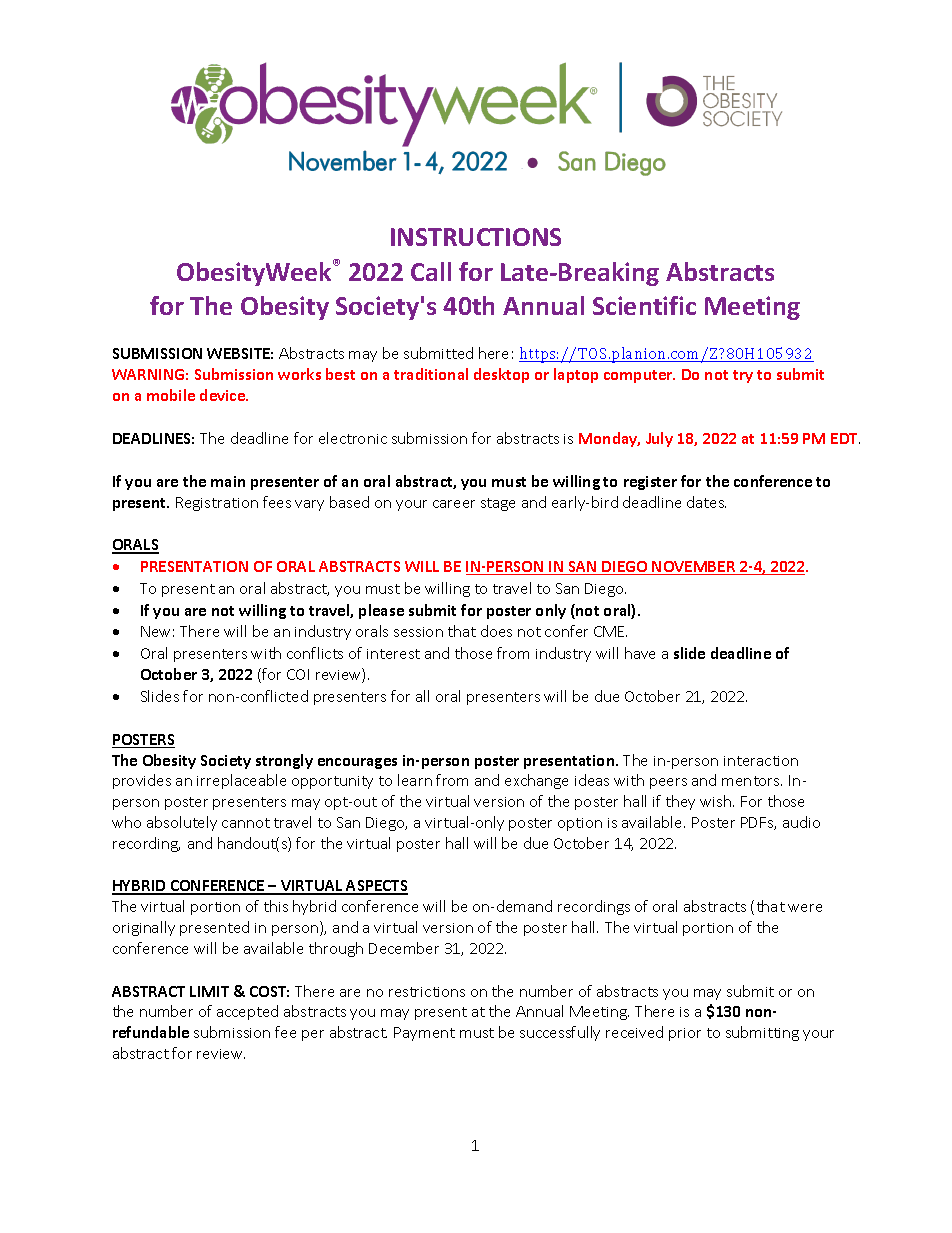 The width and height of the page is (952, 1233). I want to click on INSTRUCTIONS, so click(476, 237).
